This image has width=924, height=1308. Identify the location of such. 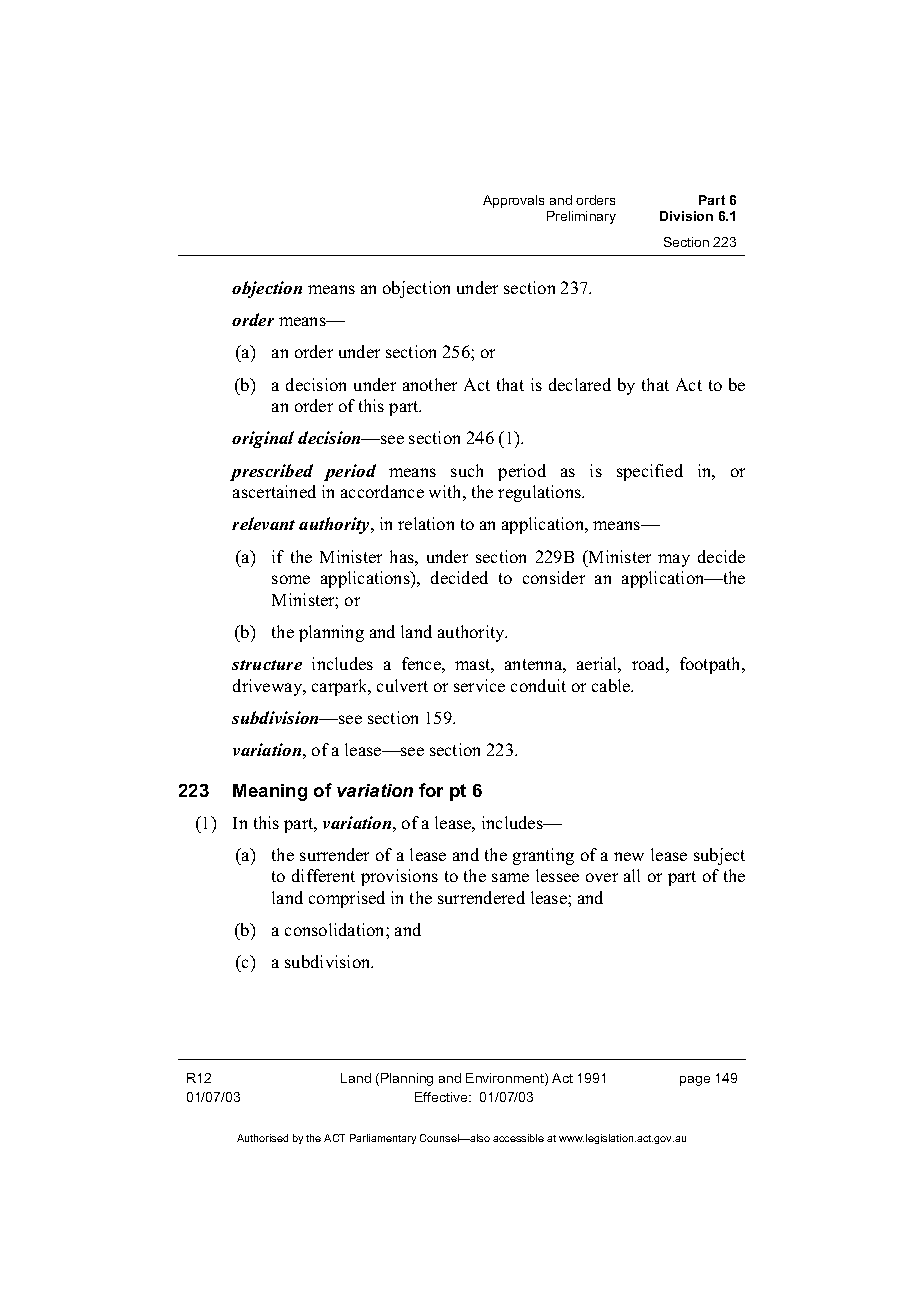
(467, 470).
